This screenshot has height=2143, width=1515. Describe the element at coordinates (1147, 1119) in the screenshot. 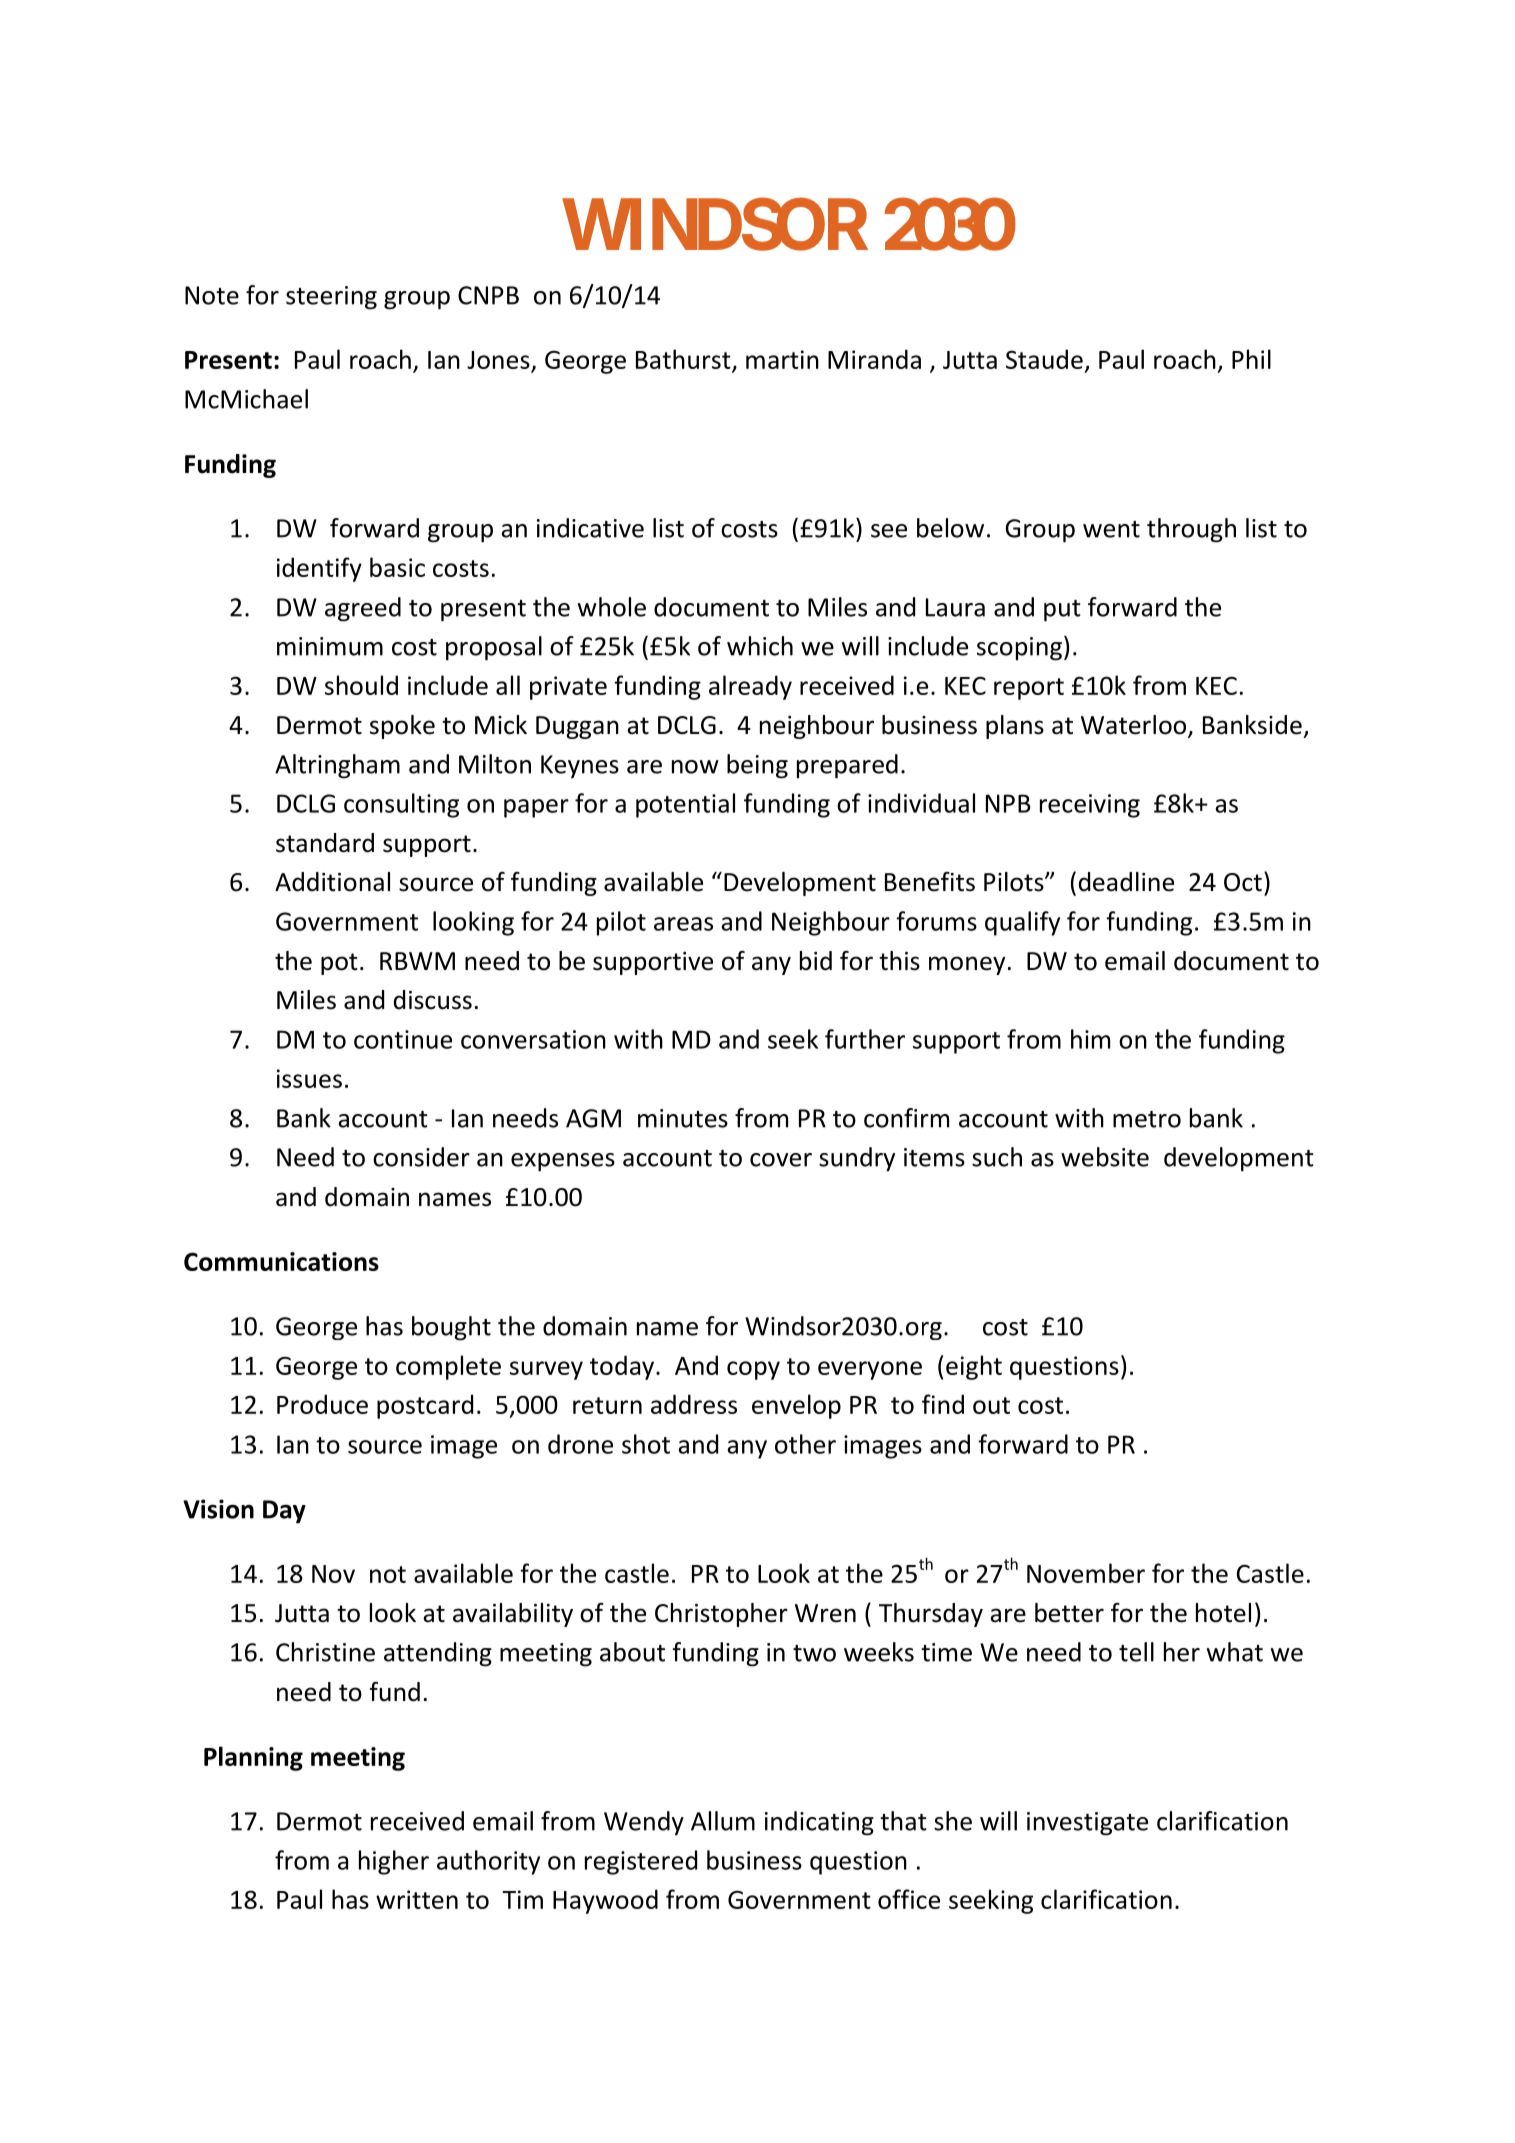

I see `metro` at that location.
